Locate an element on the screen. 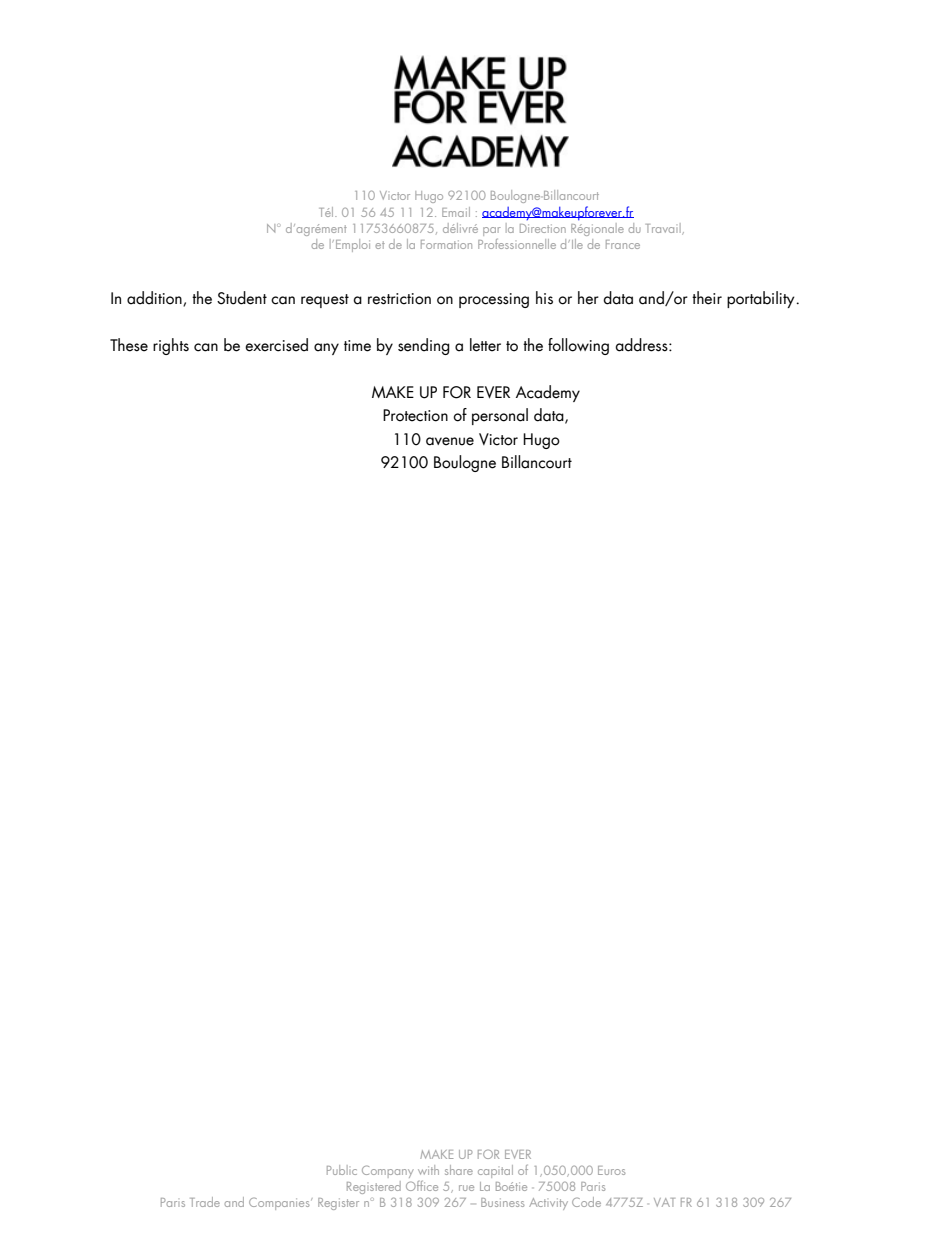 The width and height of the screenshot is (952, 1233). Trade is located at coordinates (205, 1202).
